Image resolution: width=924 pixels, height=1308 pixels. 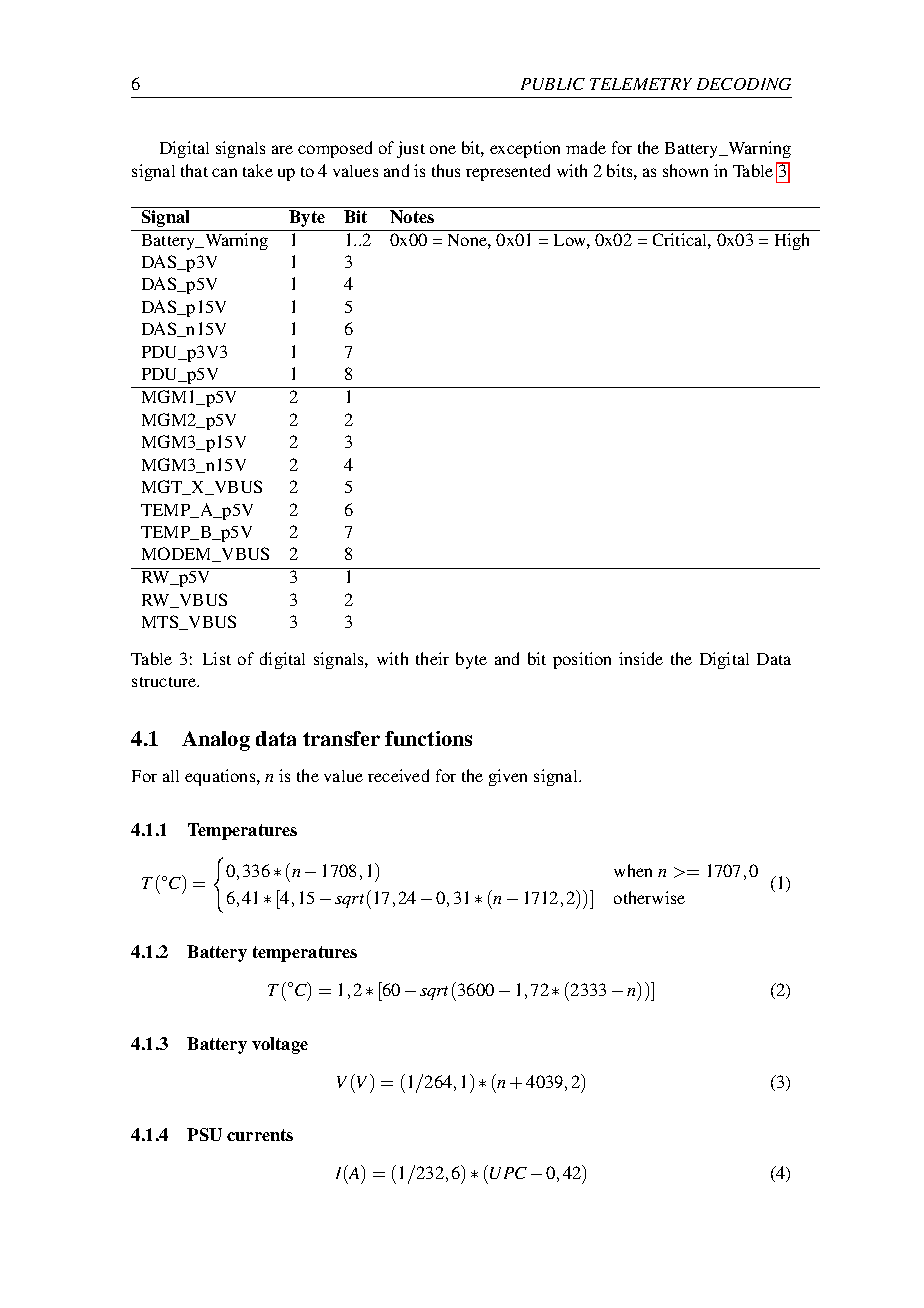 I want to click on DECODING, so click(x=744, y=84).
